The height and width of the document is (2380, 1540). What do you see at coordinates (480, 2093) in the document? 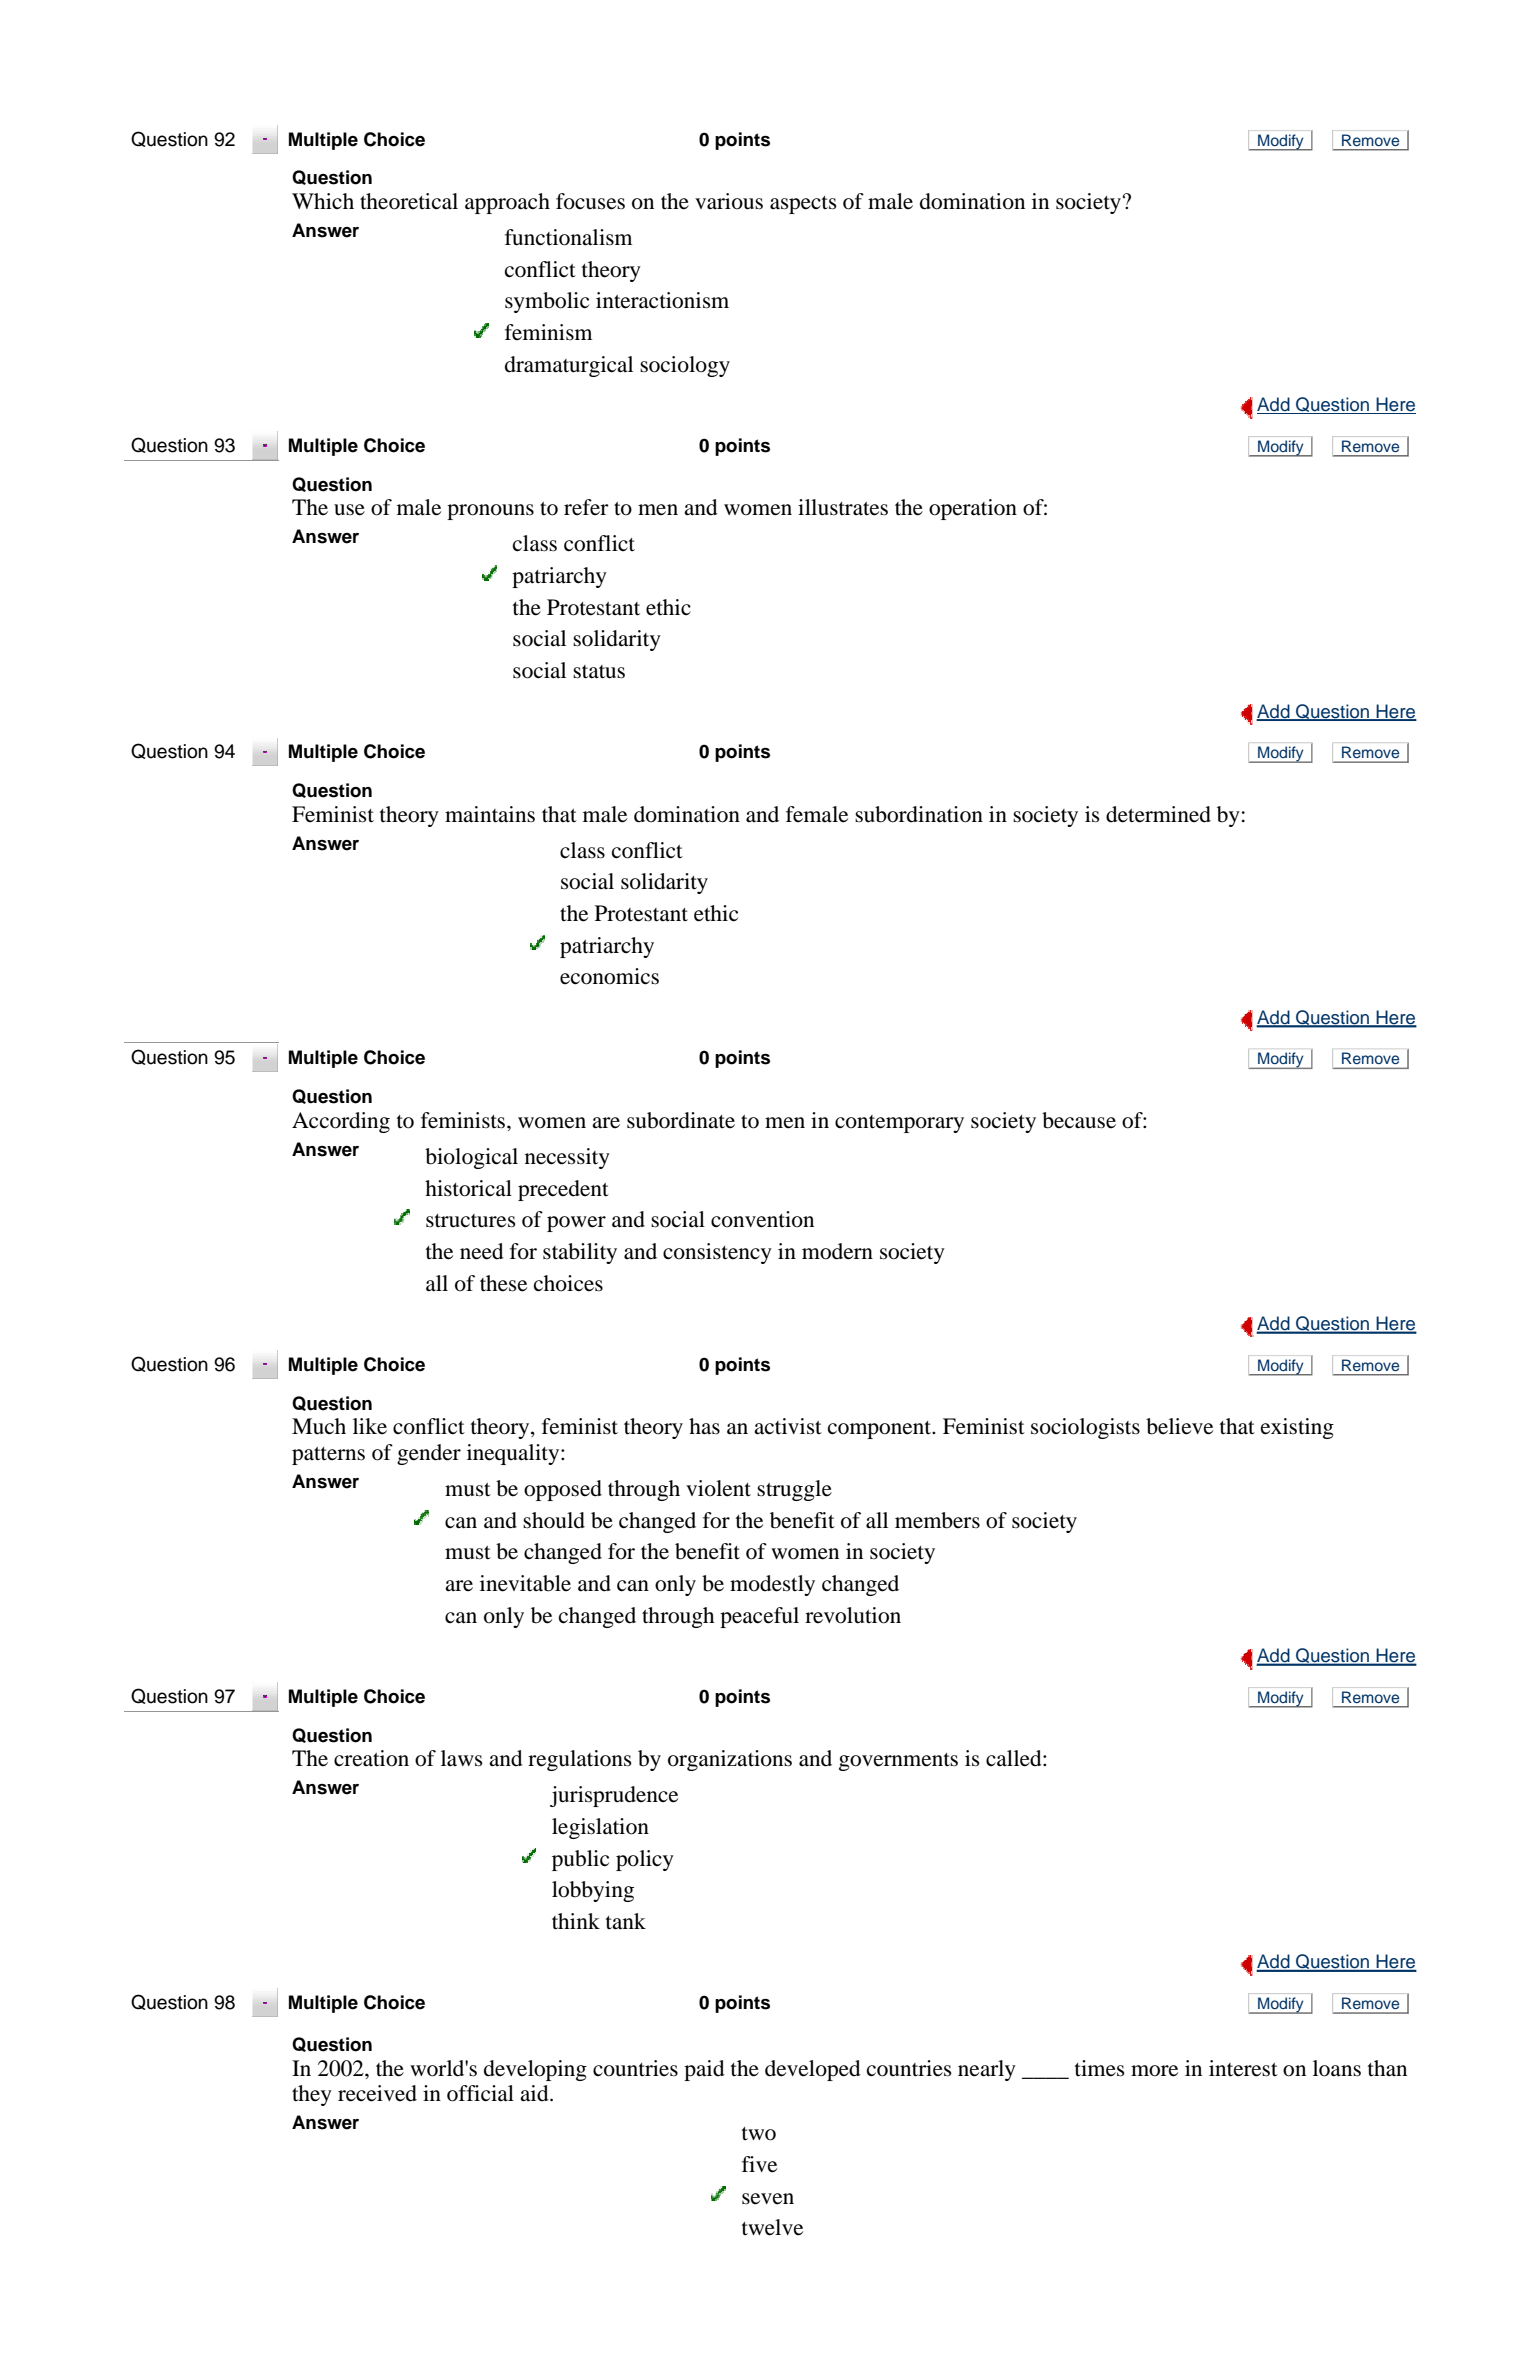
I see `official` at bounding box center [480, 2093].
